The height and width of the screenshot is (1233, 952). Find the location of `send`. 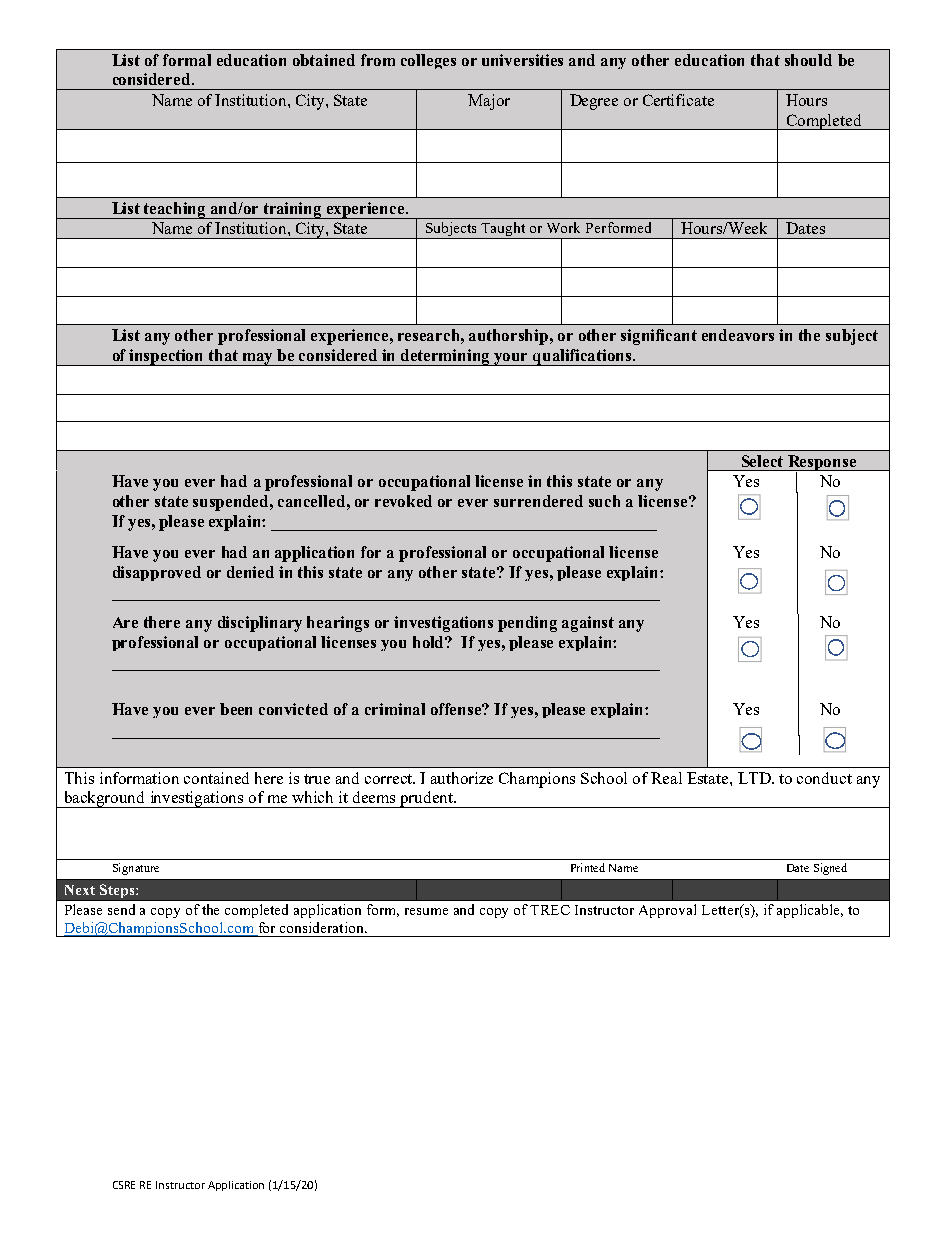

send is located at coordinates (121, 909).
